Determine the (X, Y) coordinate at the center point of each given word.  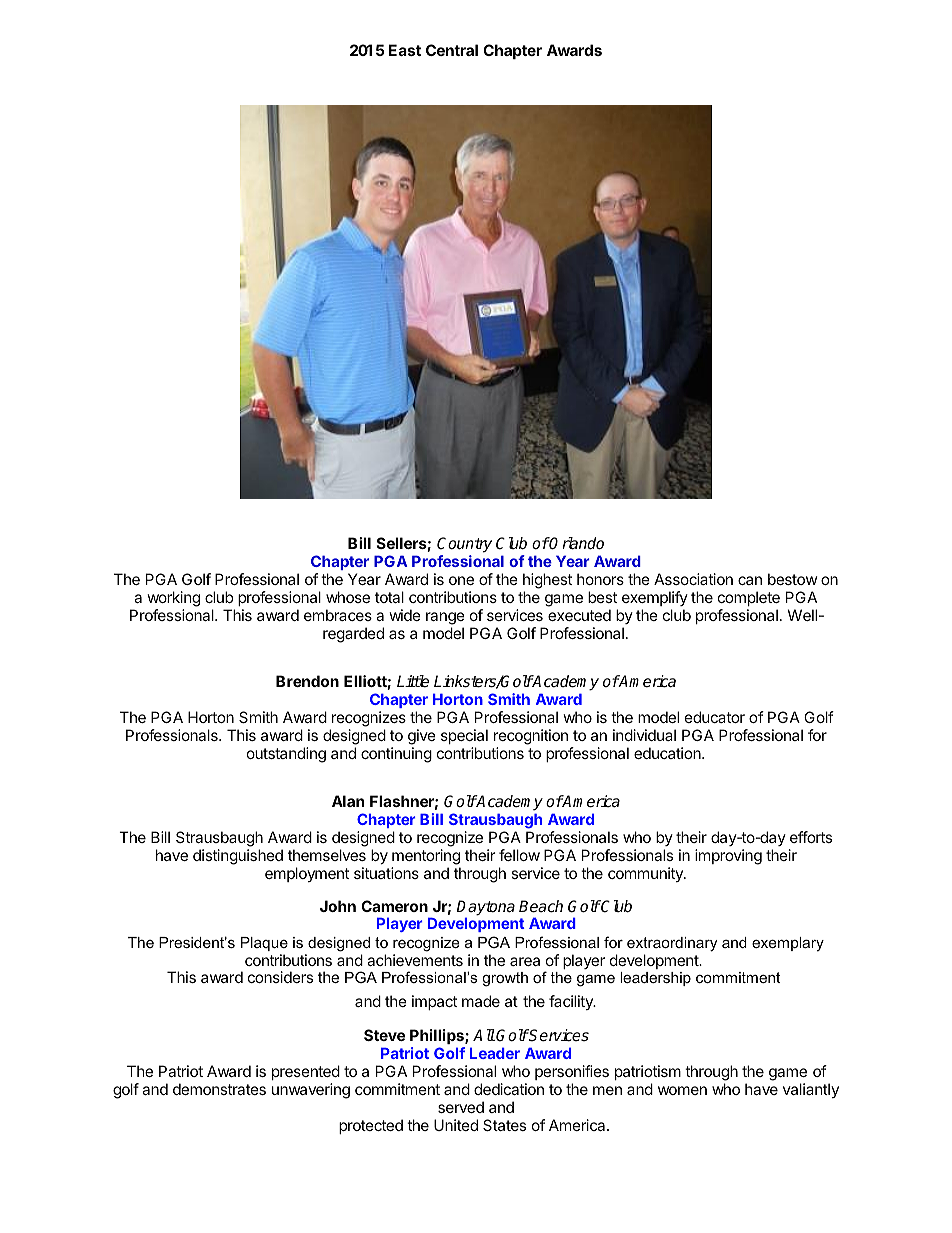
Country (464, 545)
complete (749, 598)
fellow (519, 855)
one (461, 580)
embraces (338, 615)
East (405, 50)
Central (452, 50)
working (174, 599)
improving (728, 857)
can (750, 580)
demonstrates (219, 1089)
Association (693, 579)
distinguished (238, 857)
